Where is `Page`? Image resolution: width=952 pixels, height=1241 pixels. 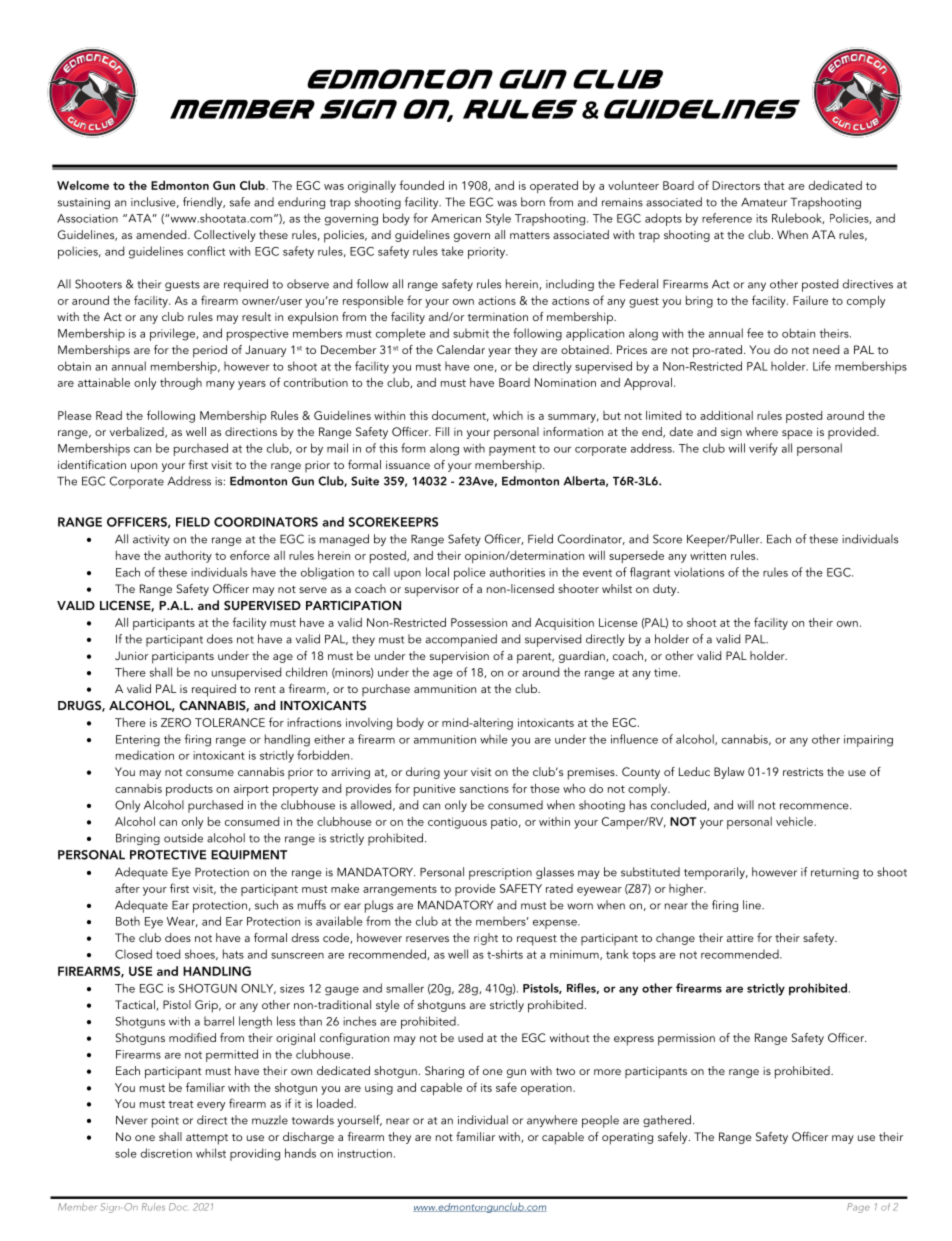 Page is located at coordinates (858, 1208).
